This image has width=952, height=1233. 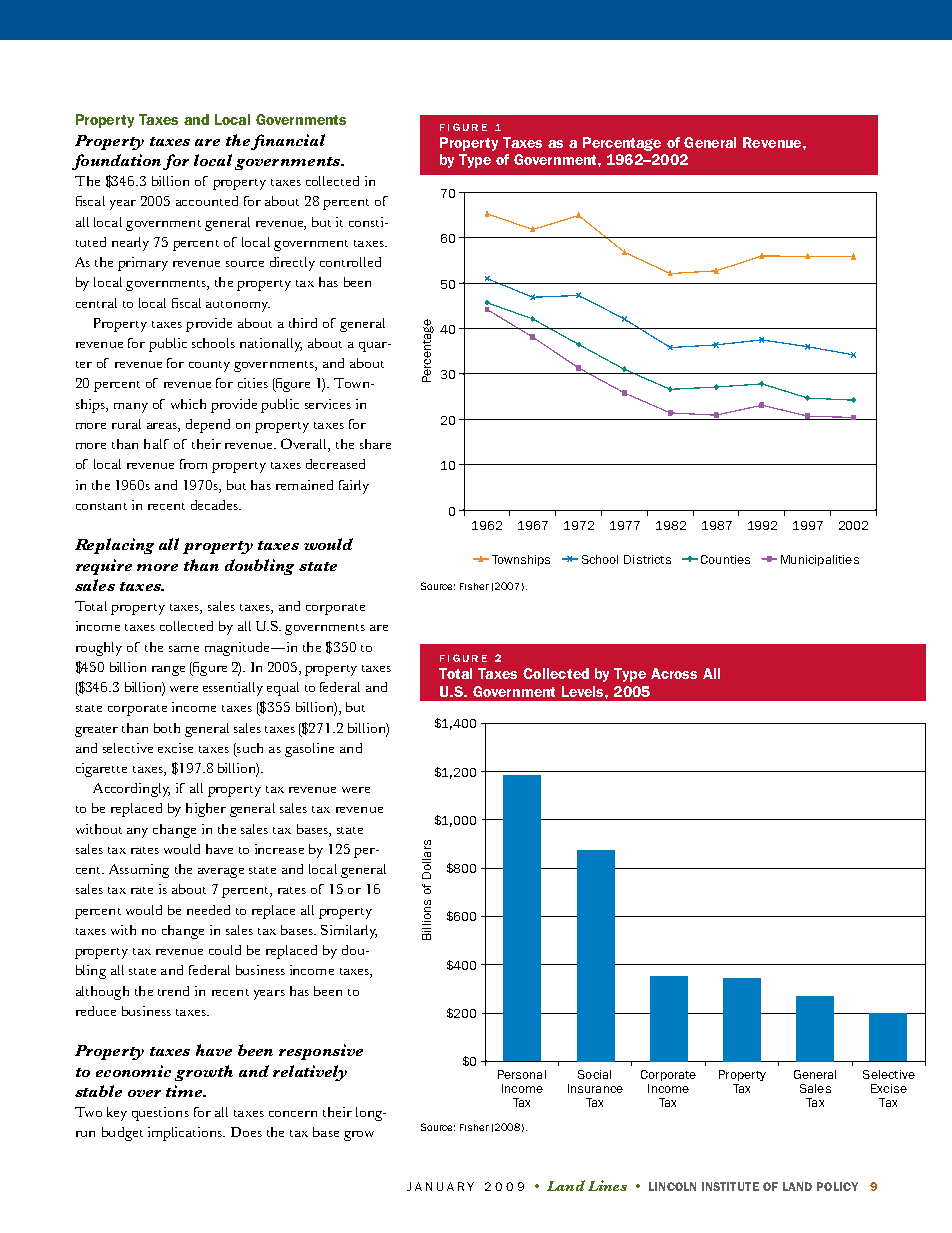 What do you see at coordinates (522, 1074) in the image?
I see `Personal` at bounding box center [522, 1074].
